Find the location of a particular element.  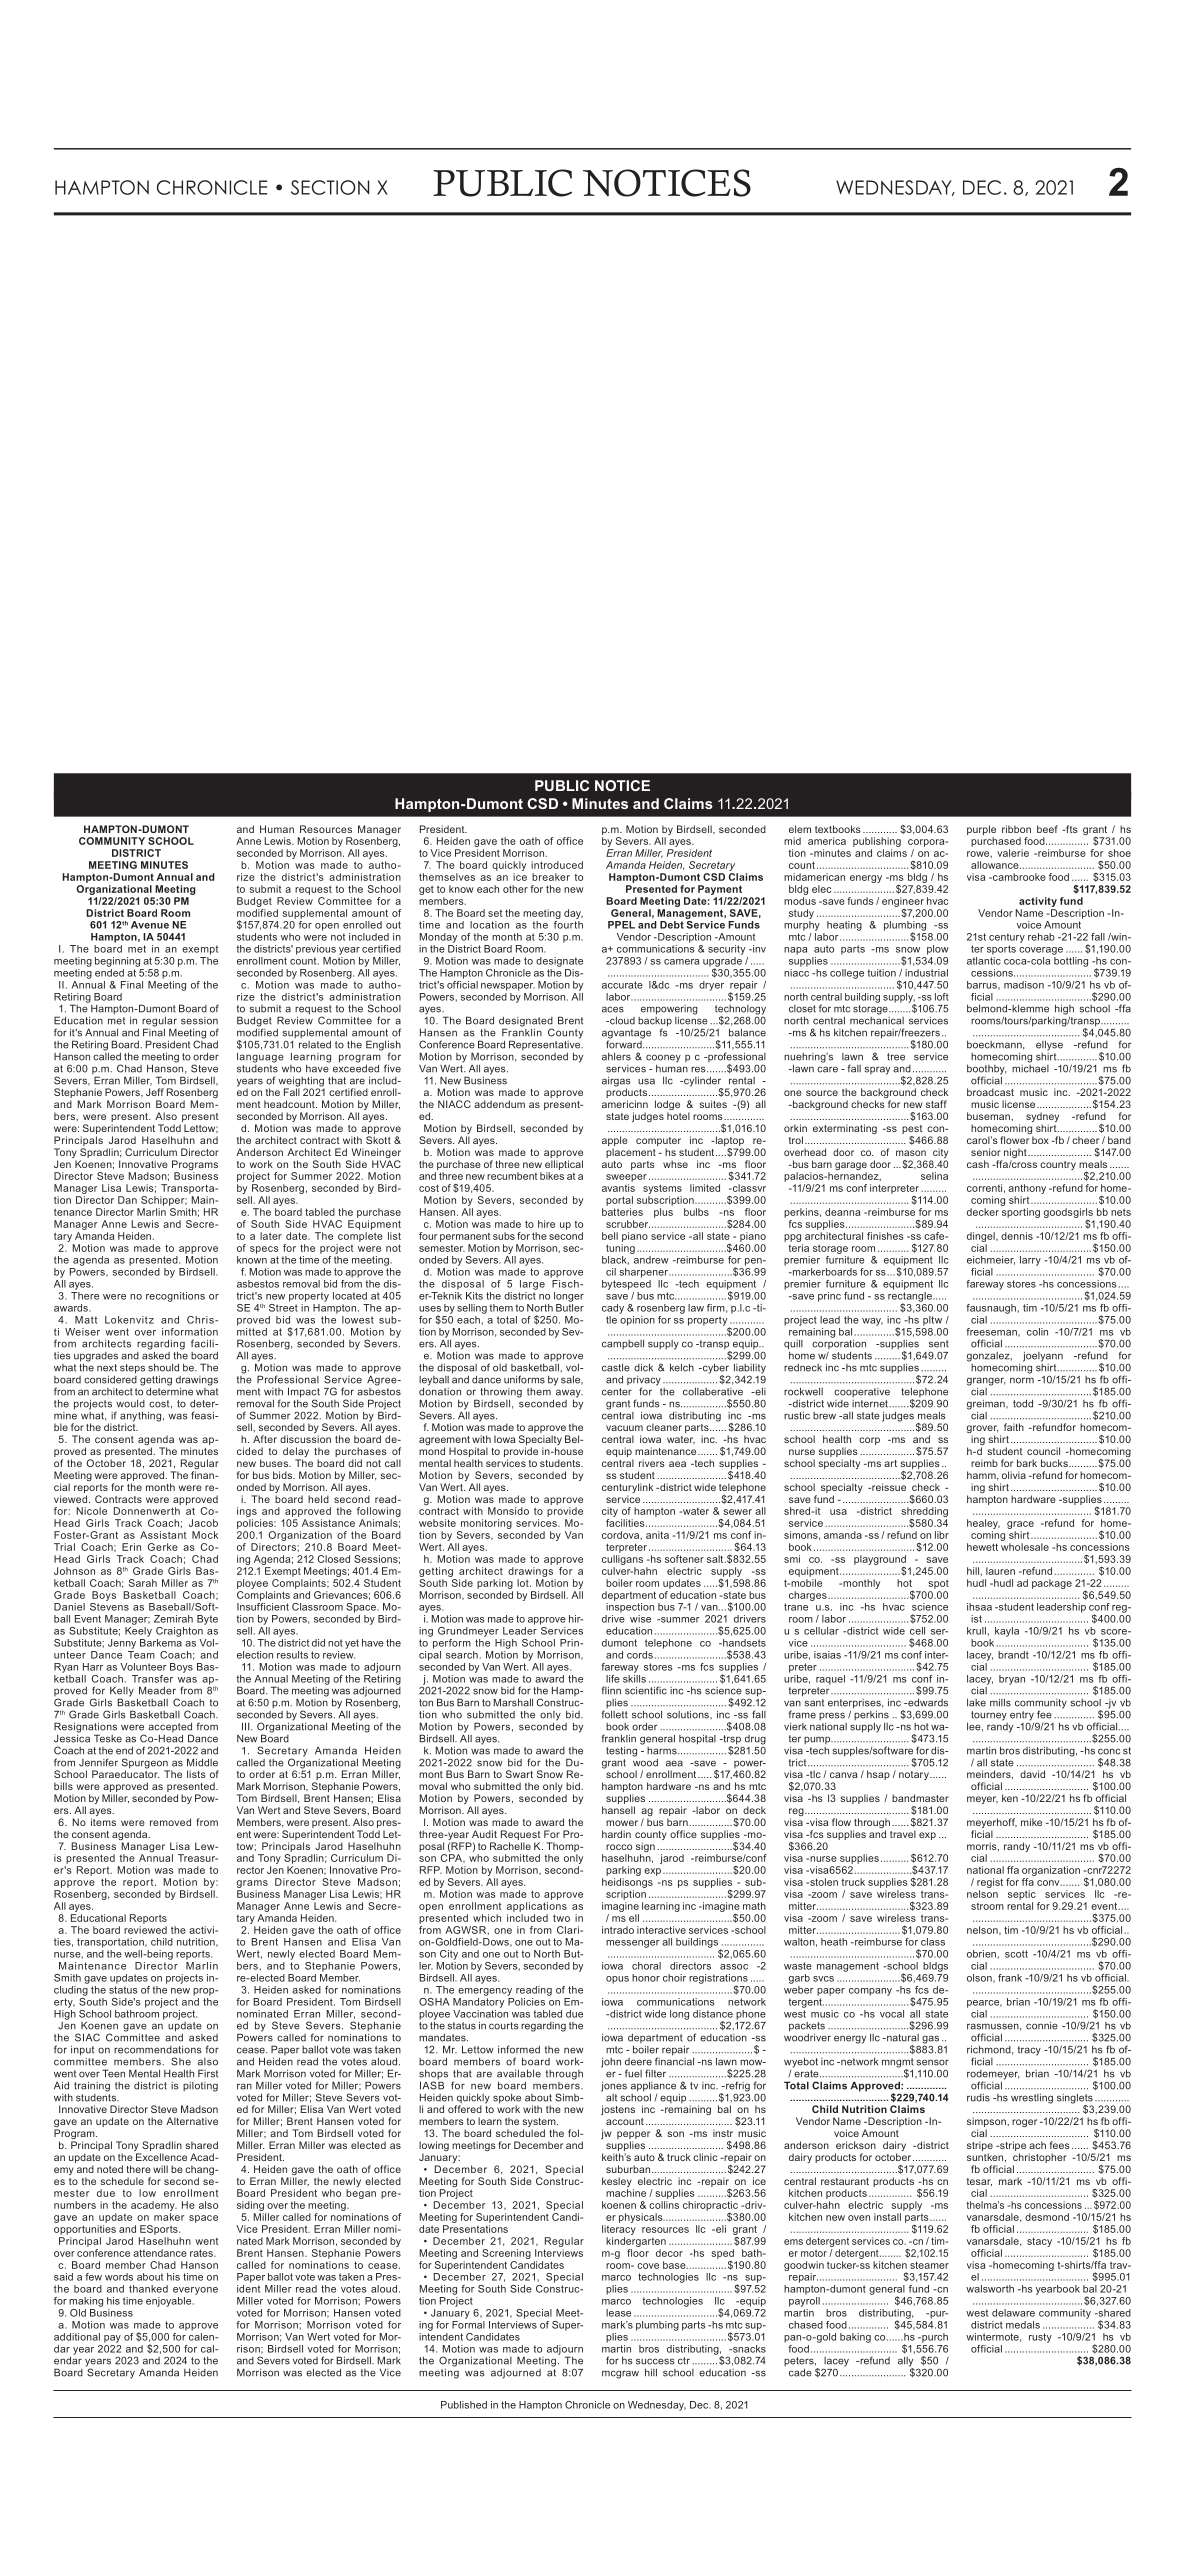

enjoyable is located at coordinates (170, 2302).
